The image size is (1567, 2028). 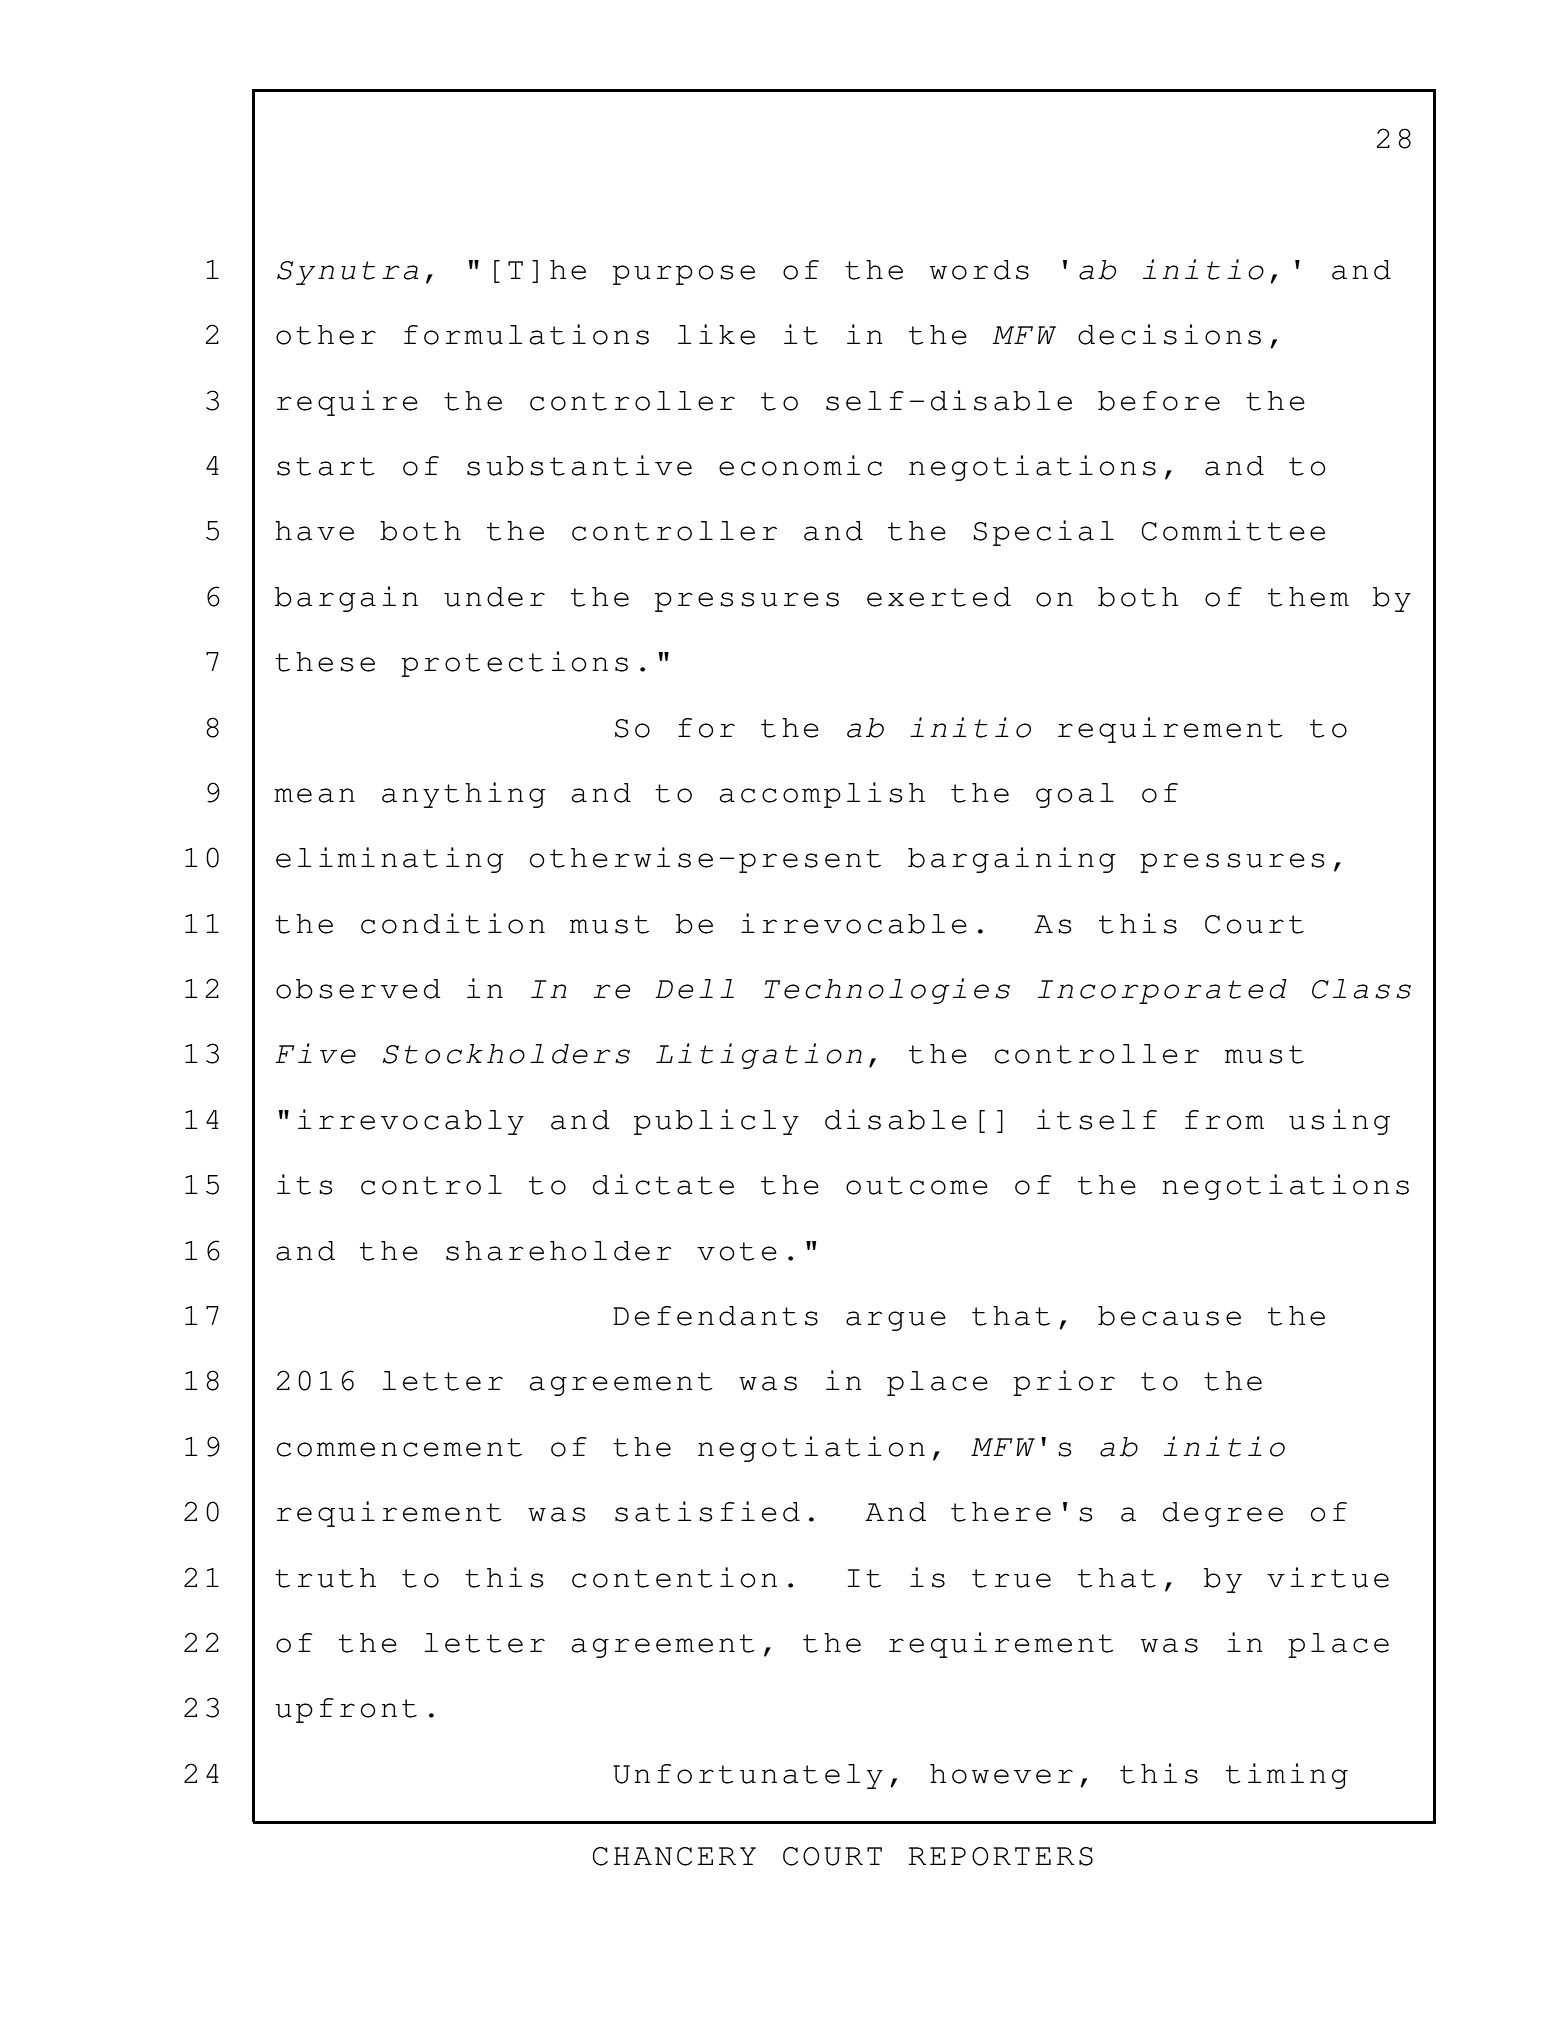 I want to click on accomplish, so click(x=822, y=795).
